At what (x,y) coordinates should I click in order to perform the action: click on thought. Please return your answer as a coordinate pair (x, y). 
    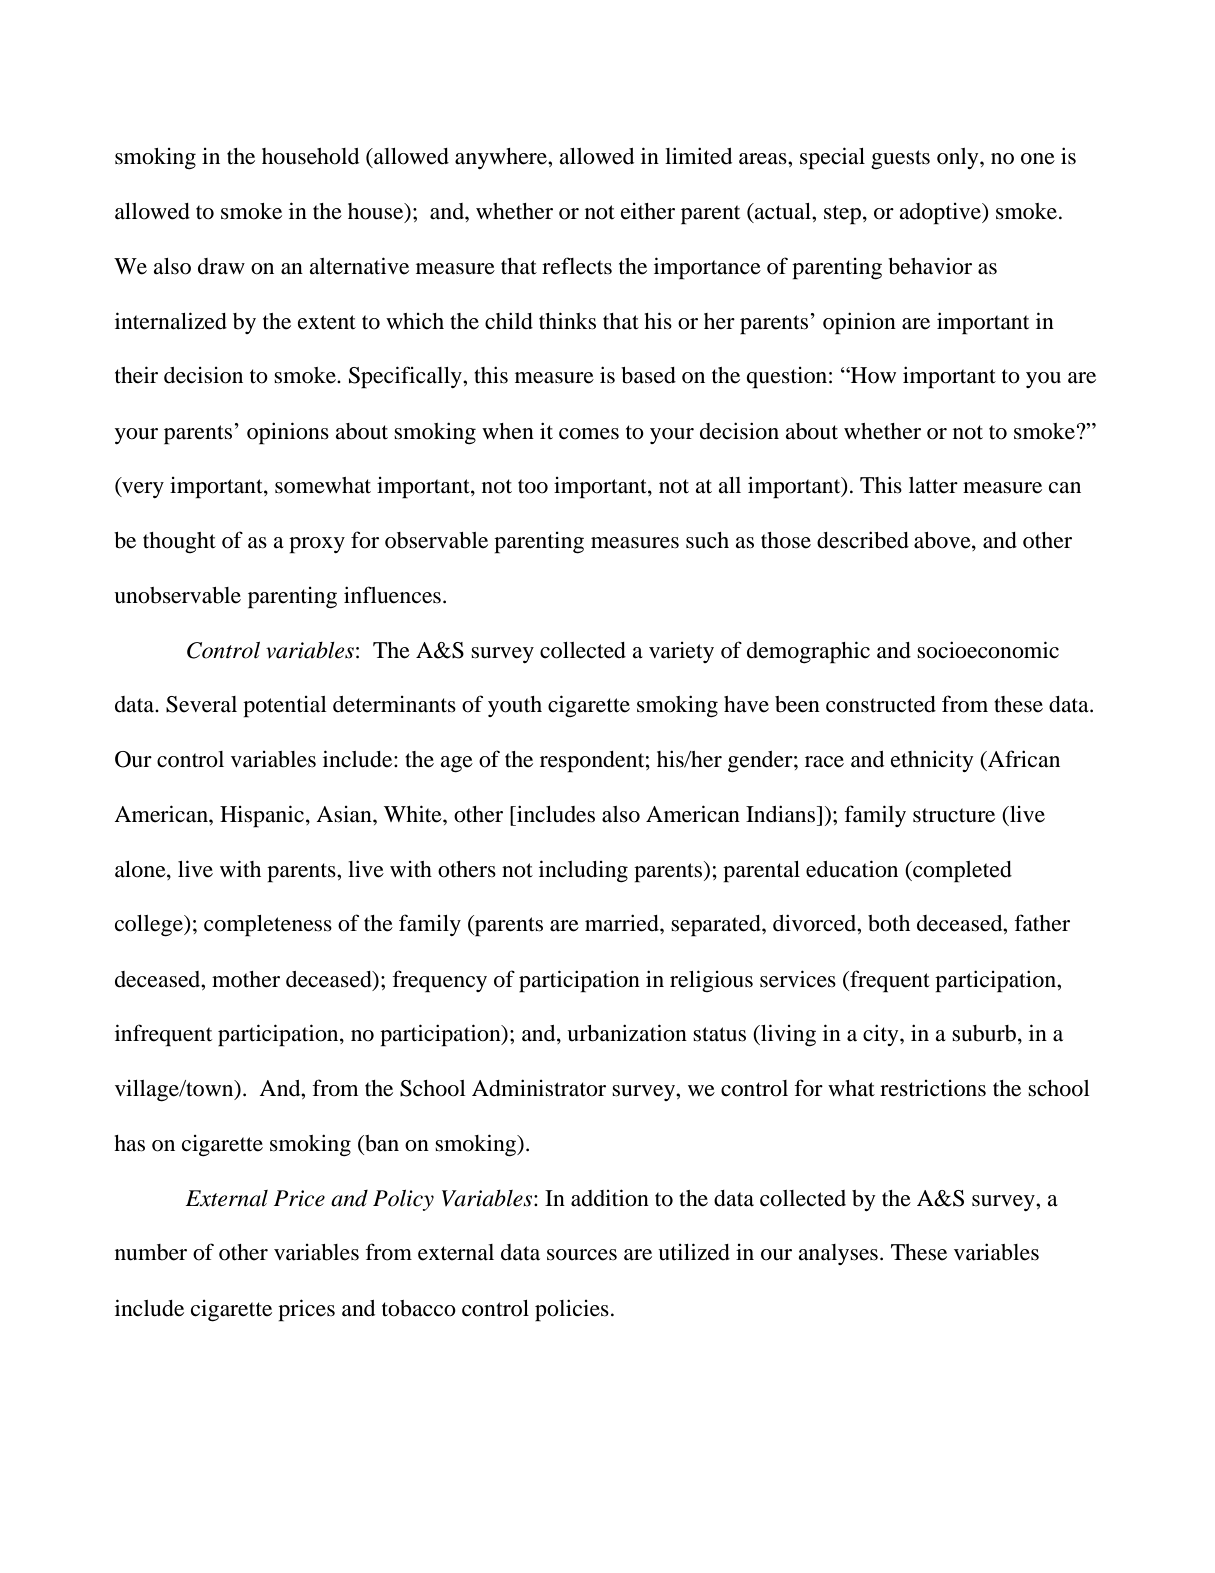
    Looking at the image, I should click on (179, 542).
